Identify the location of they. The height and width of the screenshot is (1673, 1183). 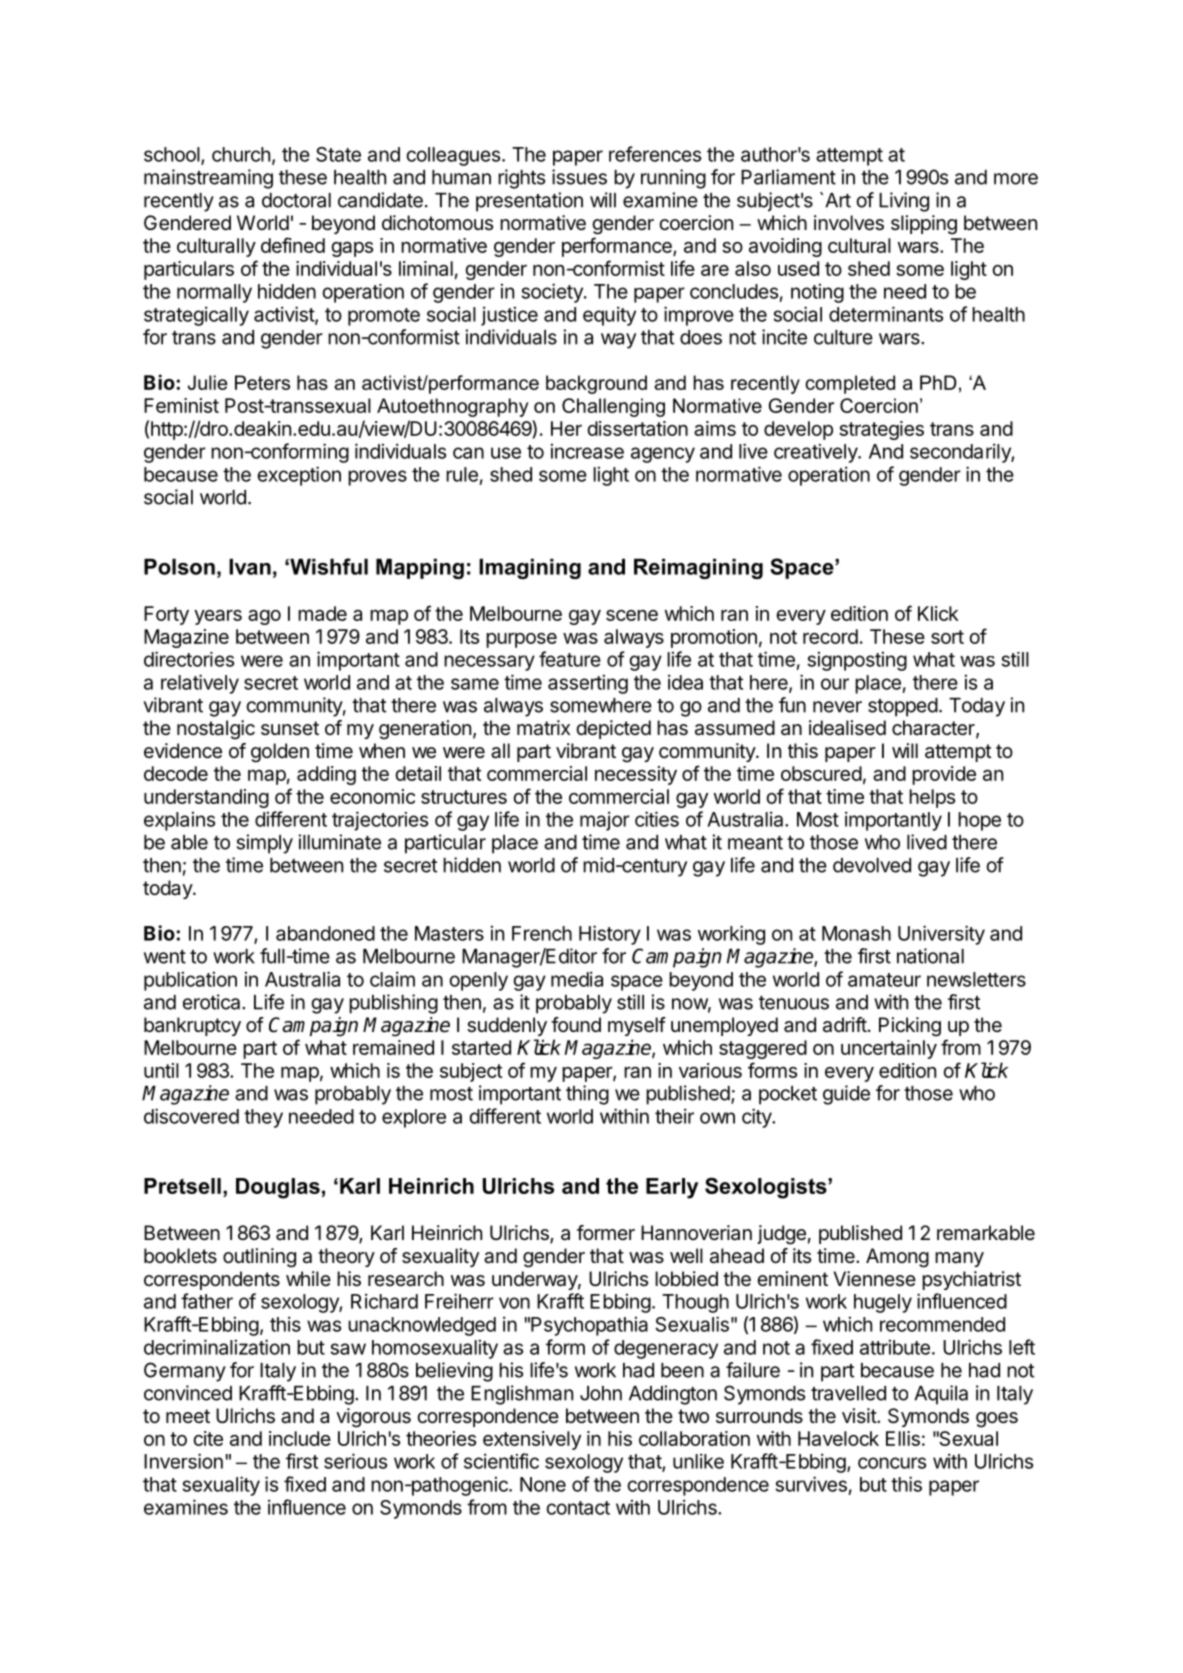
(263, 1118).
